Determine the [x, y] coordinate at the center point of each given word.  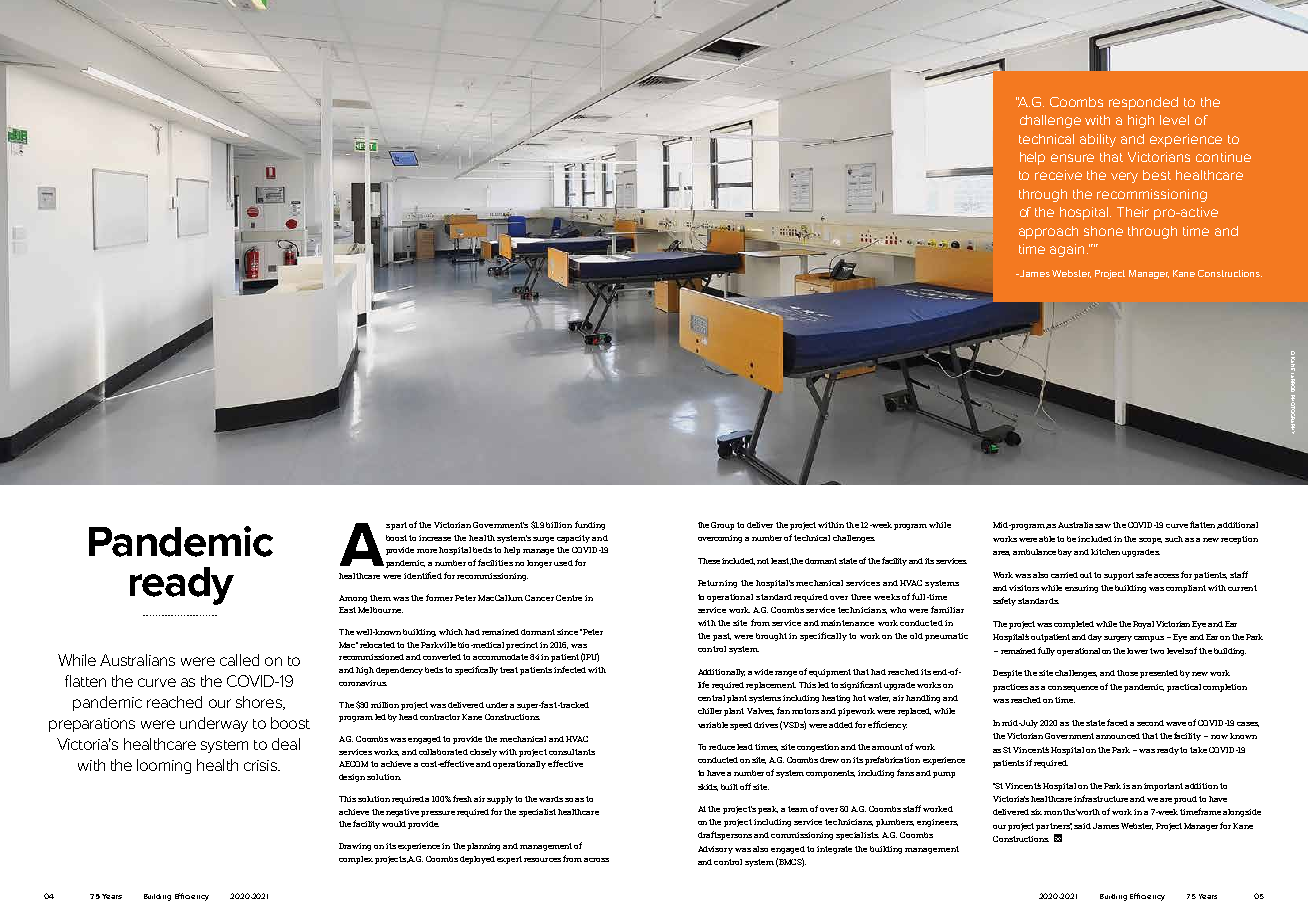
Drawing [355, 847]
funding [590, 525]
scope [1150, 541]
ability [1098, 140]
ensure [1072, 158]
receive [1058, 175]
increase [435, 538]
